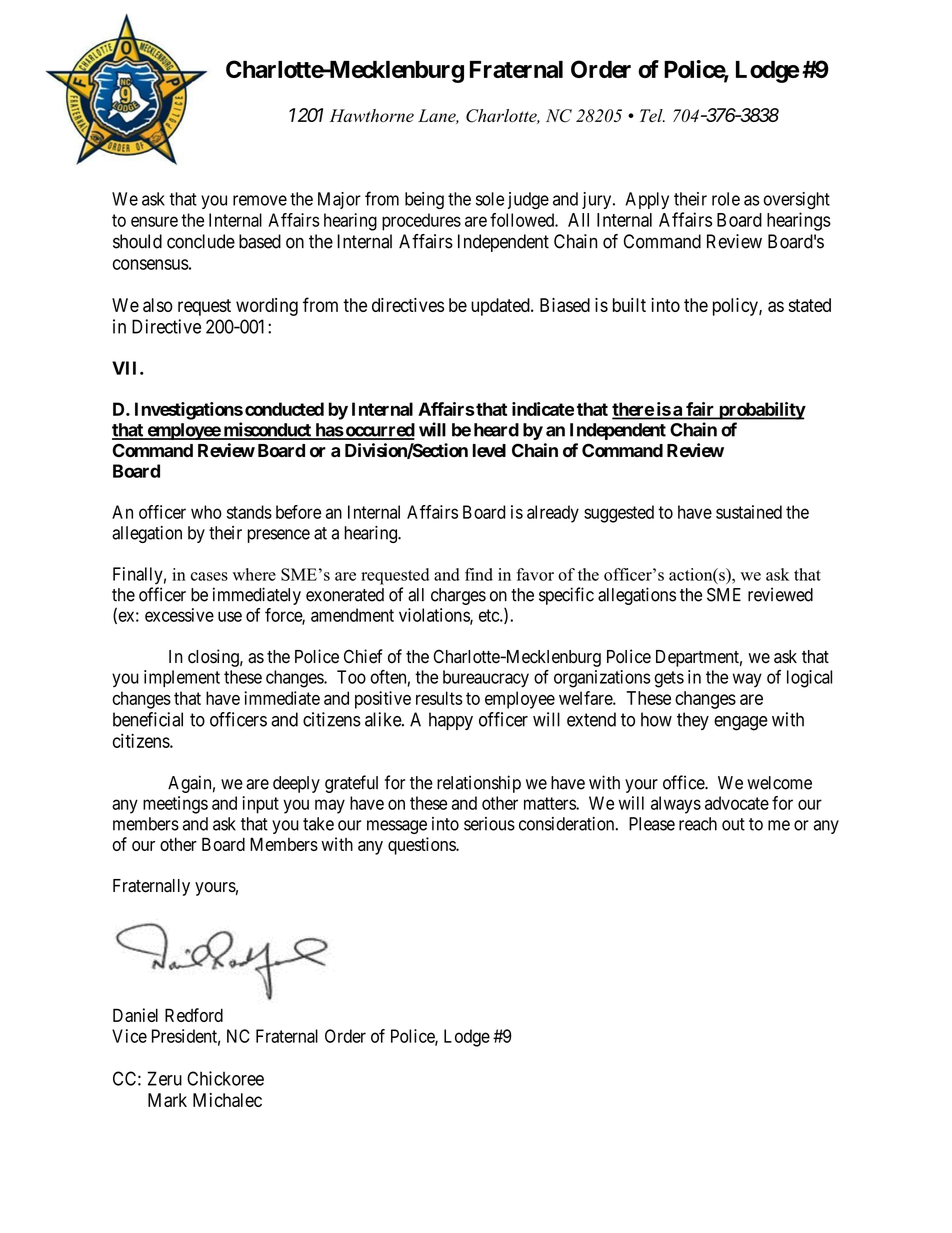 The height and width of the screenshot is (1233, 952). I want to click on results, so click(439, 698).
